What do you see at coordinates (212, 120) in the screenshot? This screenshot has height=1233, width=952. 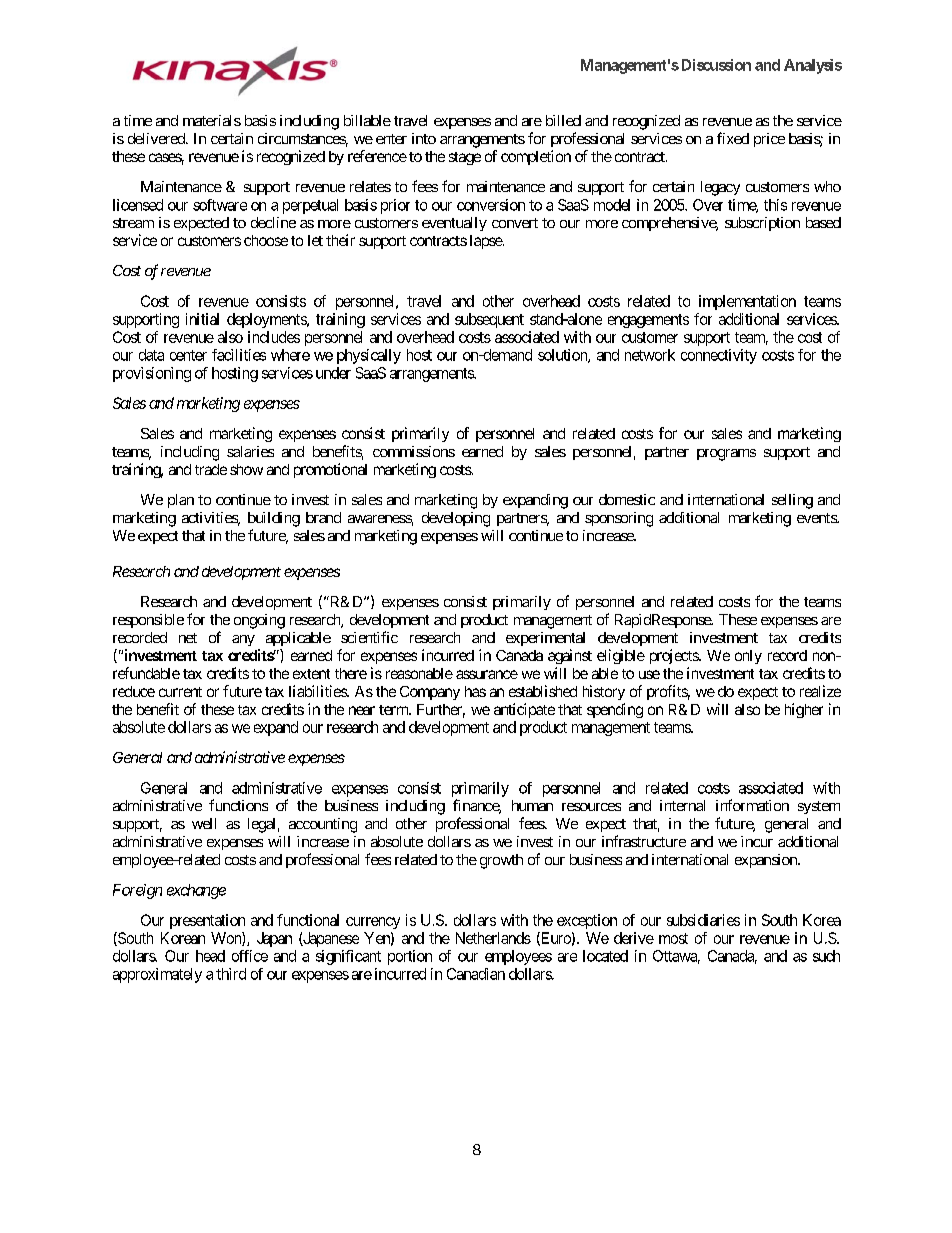 I see `materials` at bounding box center [212, 120].
